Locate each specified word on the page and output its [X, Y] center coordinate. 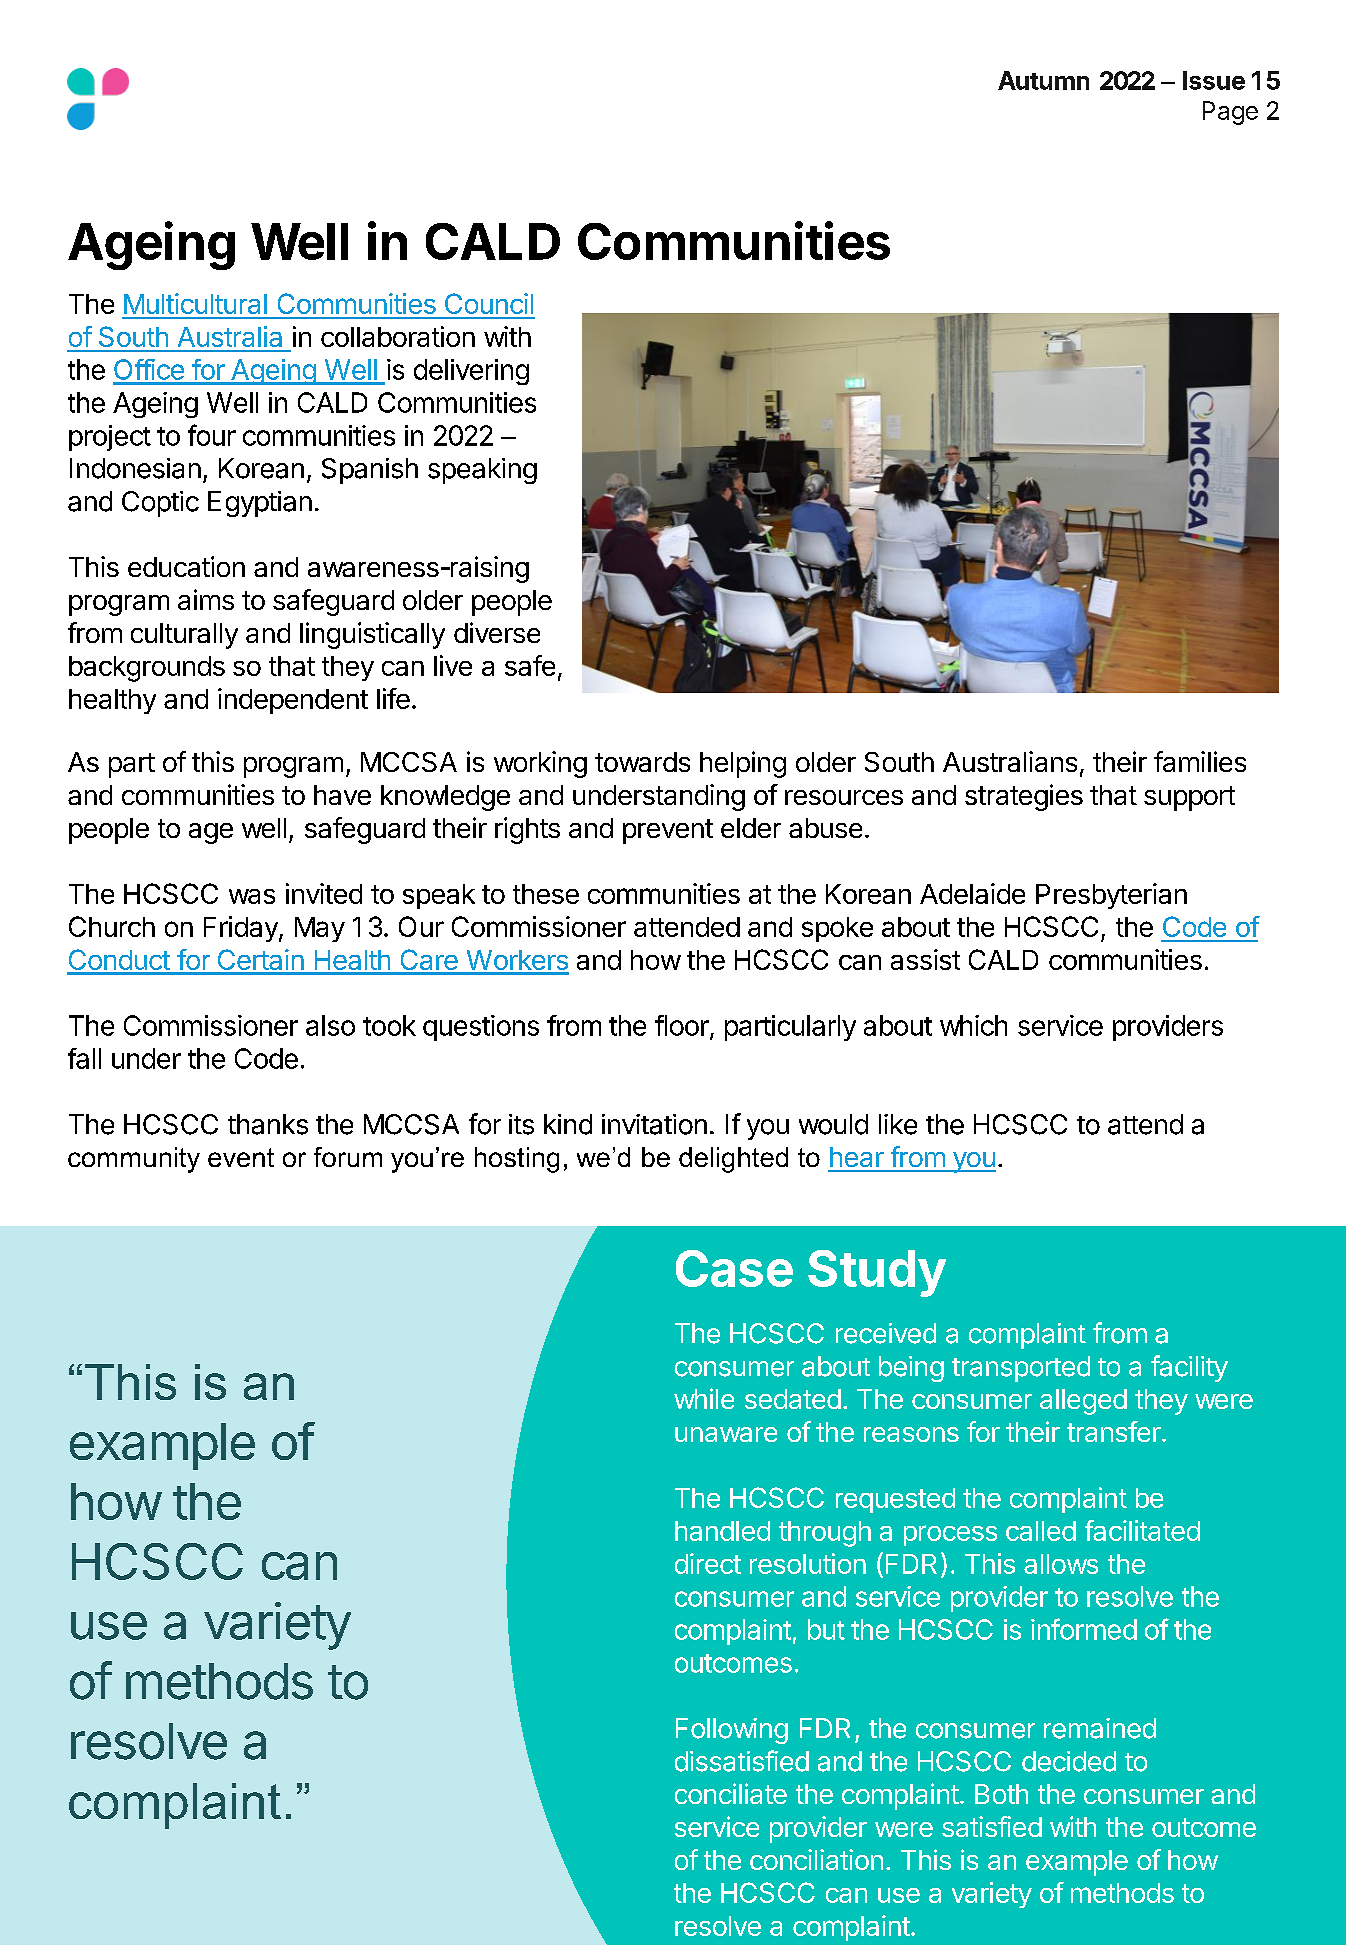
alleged [1083, 1402]
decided [1069, 1761]
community [134, 1160]
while [704, 1398]
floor [683, 1026]
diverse [497, 632]
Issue [1214, 80]
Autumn [1043, 80]
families [1200, 761]
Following [732, 1731]
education [186, 566]
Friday [242, 929]
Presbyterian [1111, 896]
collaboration [398, 336]
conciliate [731, 1793]
